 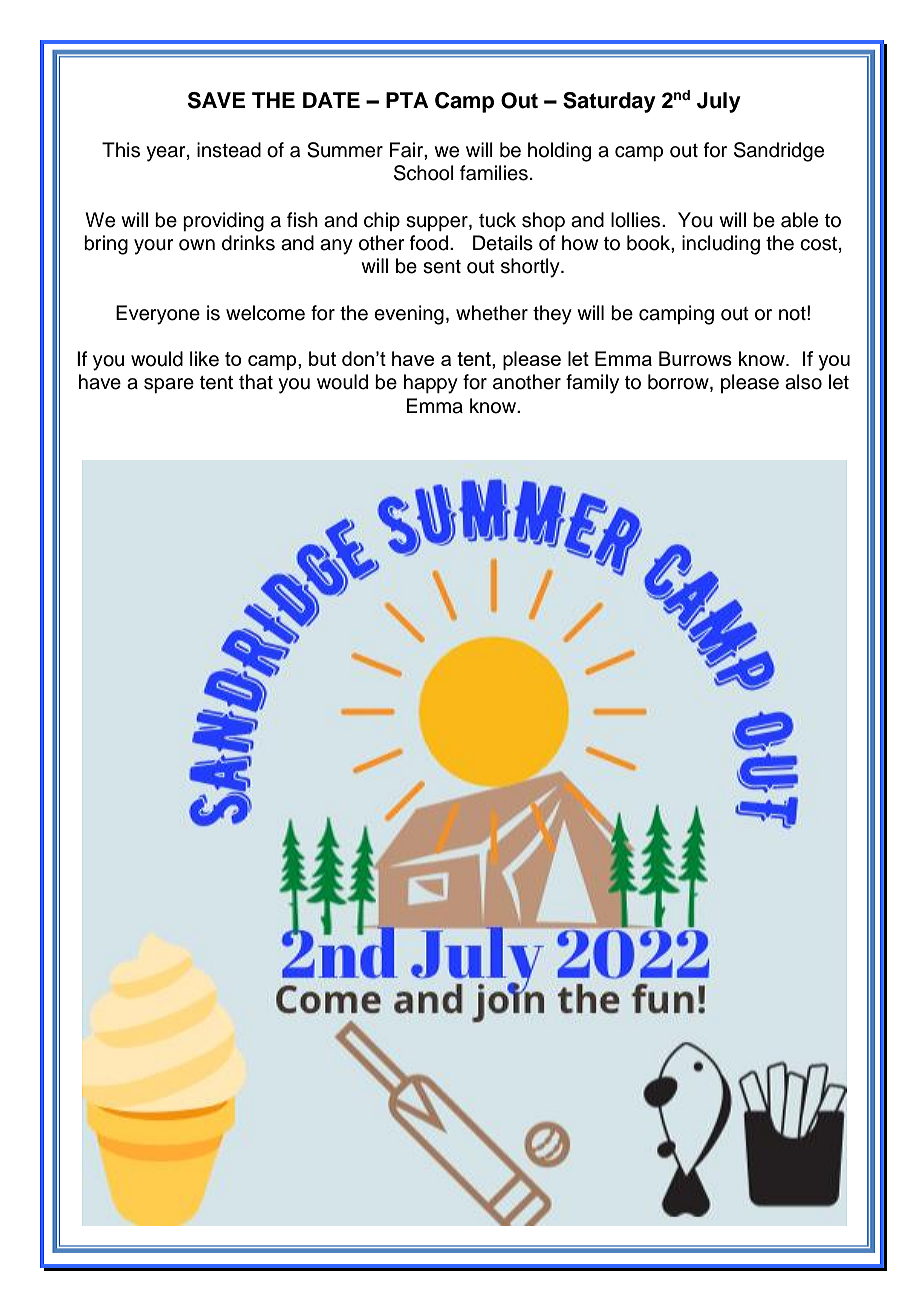 What do you see at coordinates (721, 245) in the screenshot?
I see `including` at bounding box center [721, 245].
